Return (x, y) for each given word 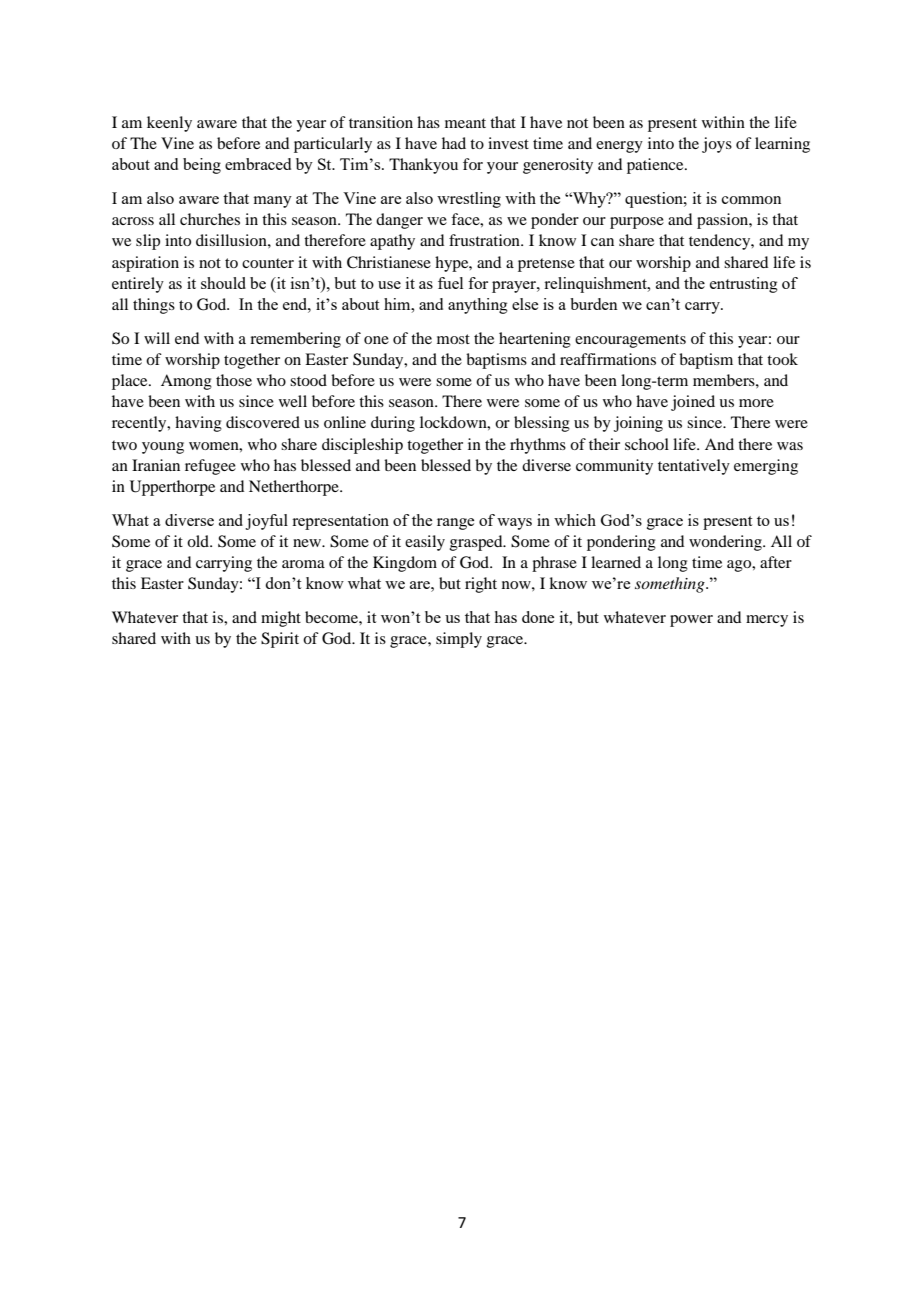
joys (717, 145)
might (281, 619)
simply (459, 640)
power (691, 621)
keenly (169, 124)
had (454, 143)
